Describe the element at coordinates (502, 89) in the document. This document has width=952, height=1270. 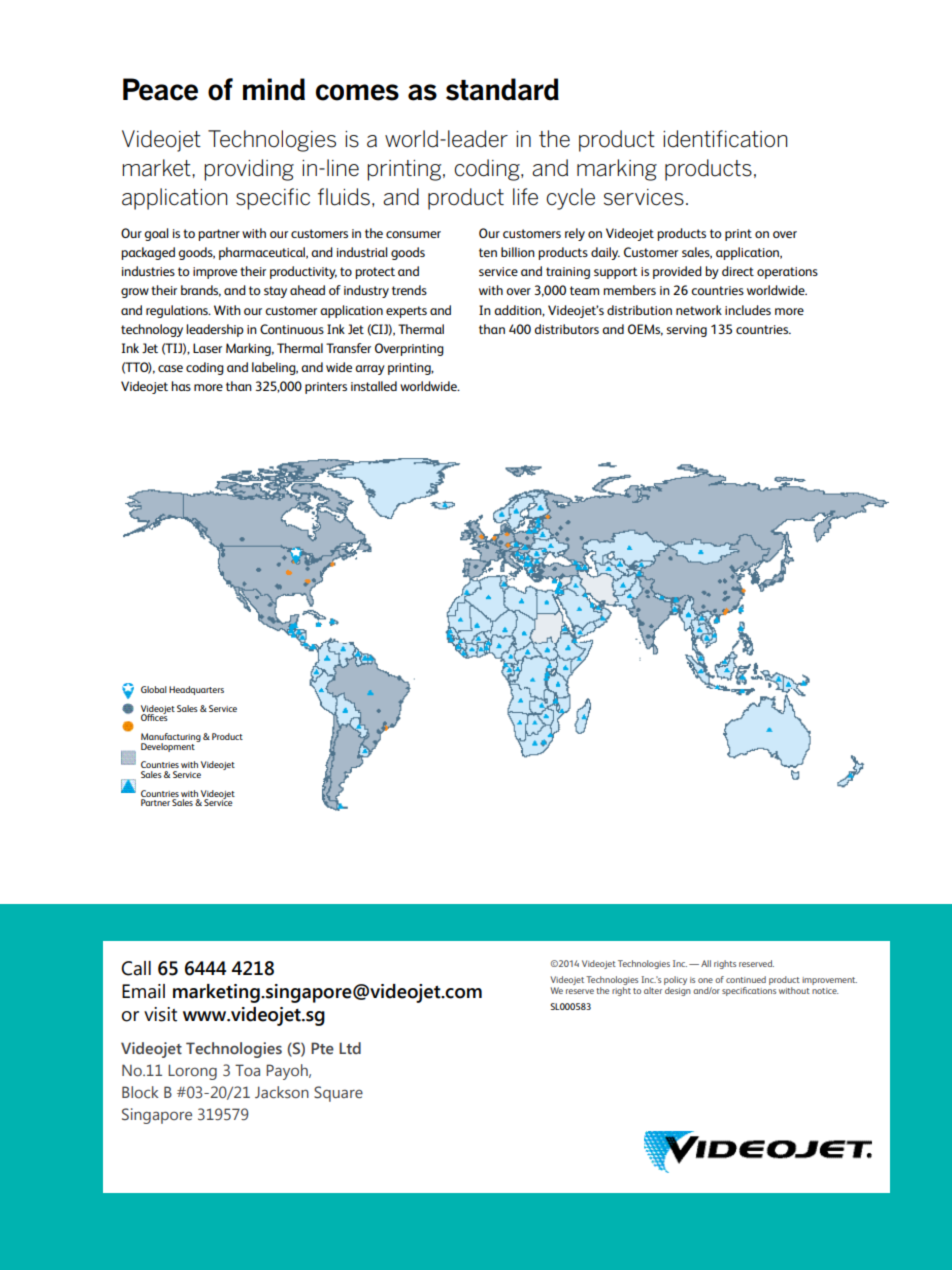
I see `standard` at that location.
